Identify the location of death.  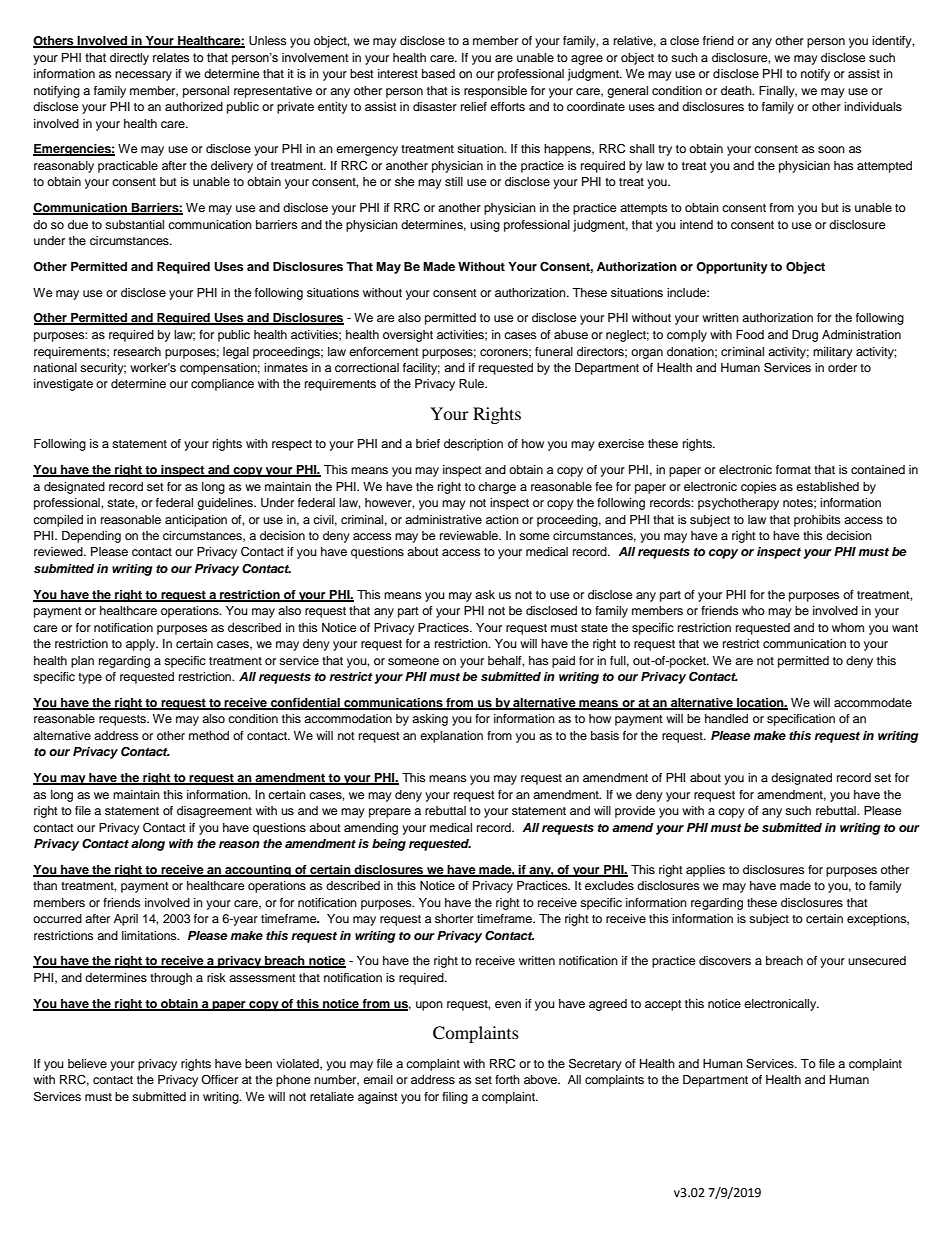
(737, 90).
